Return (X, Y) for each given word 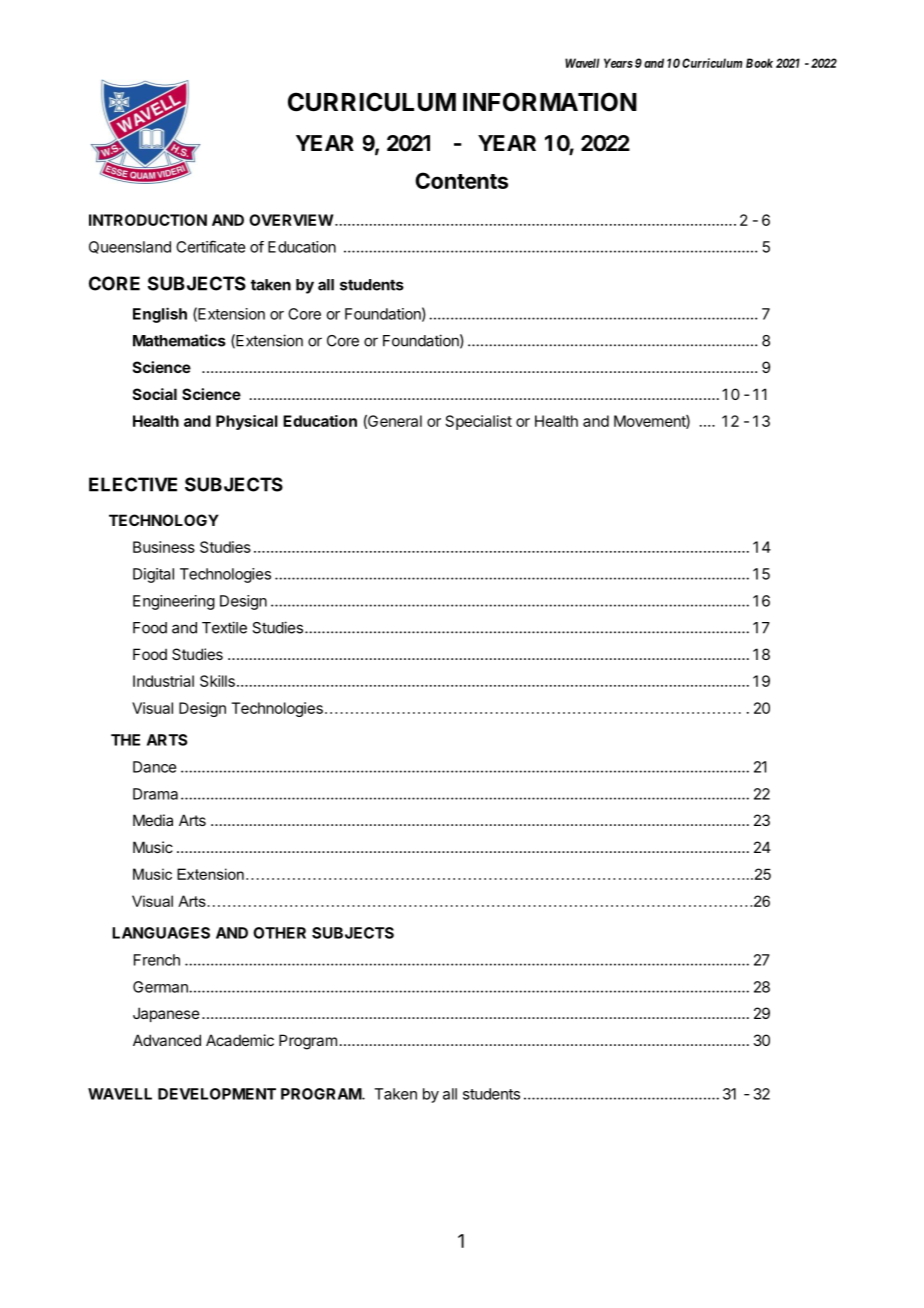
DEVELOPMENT (217, 1094)
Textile (224, 627)
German (161, 987)
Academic (240, 1040)
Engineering (174, 602)
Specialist (479, 422)
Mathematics (179, 340)
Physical (247, 422)
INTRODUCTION (148, 220)
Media (153, 820)
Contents (461, 180)
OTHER (279, 933)
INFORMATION (550, 102)
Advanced (167, 1040)
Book (759, 63)
